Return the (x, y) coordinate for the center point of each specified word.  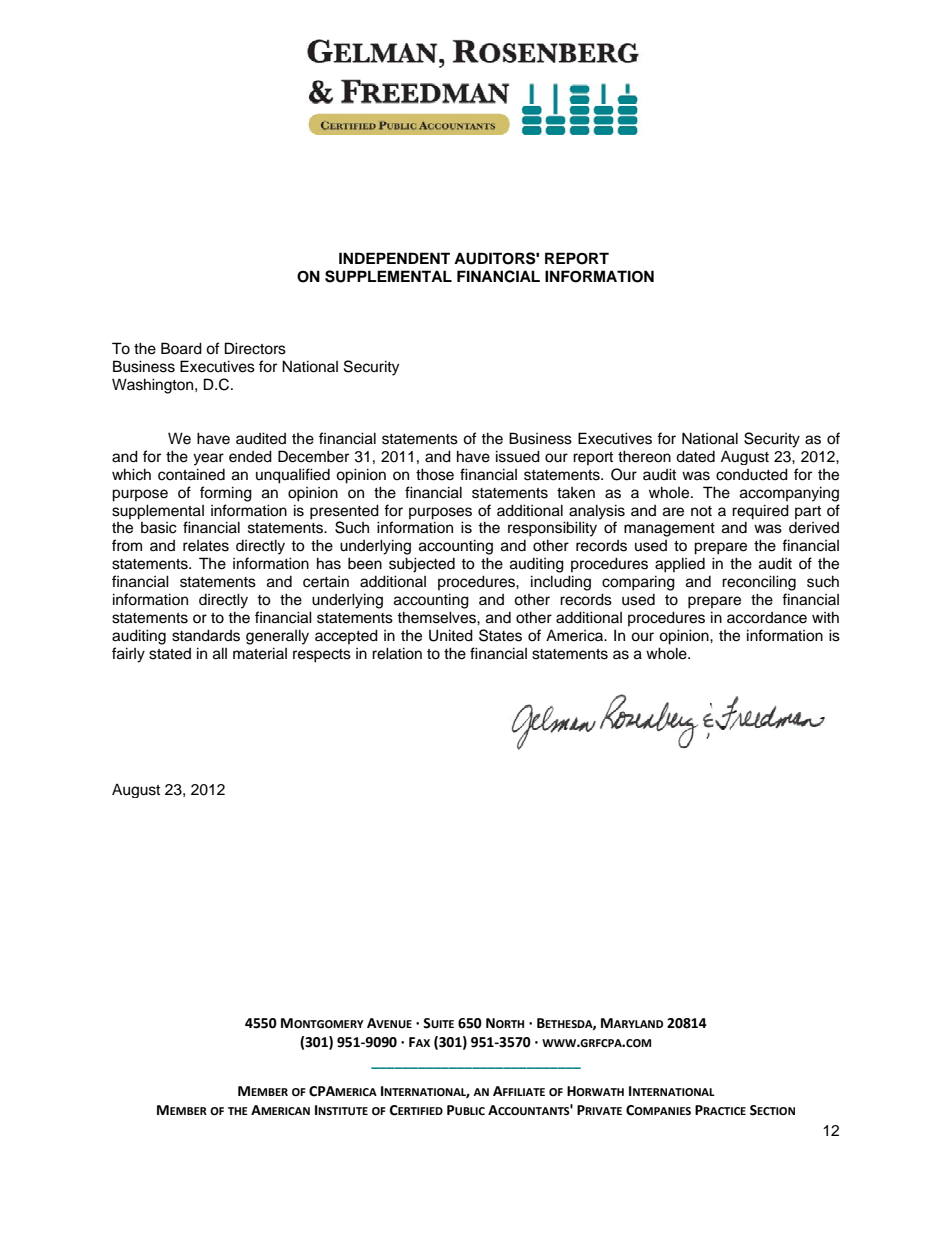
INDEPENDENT (394, 258)
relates (206, 546)
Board (181, 348)
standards (206, 635)
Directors (255, 348)
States (500, 635)
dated (695, 456)
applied (680, 565)
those (435, 474)
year (208, 459)
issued (518, 456)
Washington (154, 386)
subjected (422, 565)
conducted (752, 474)
